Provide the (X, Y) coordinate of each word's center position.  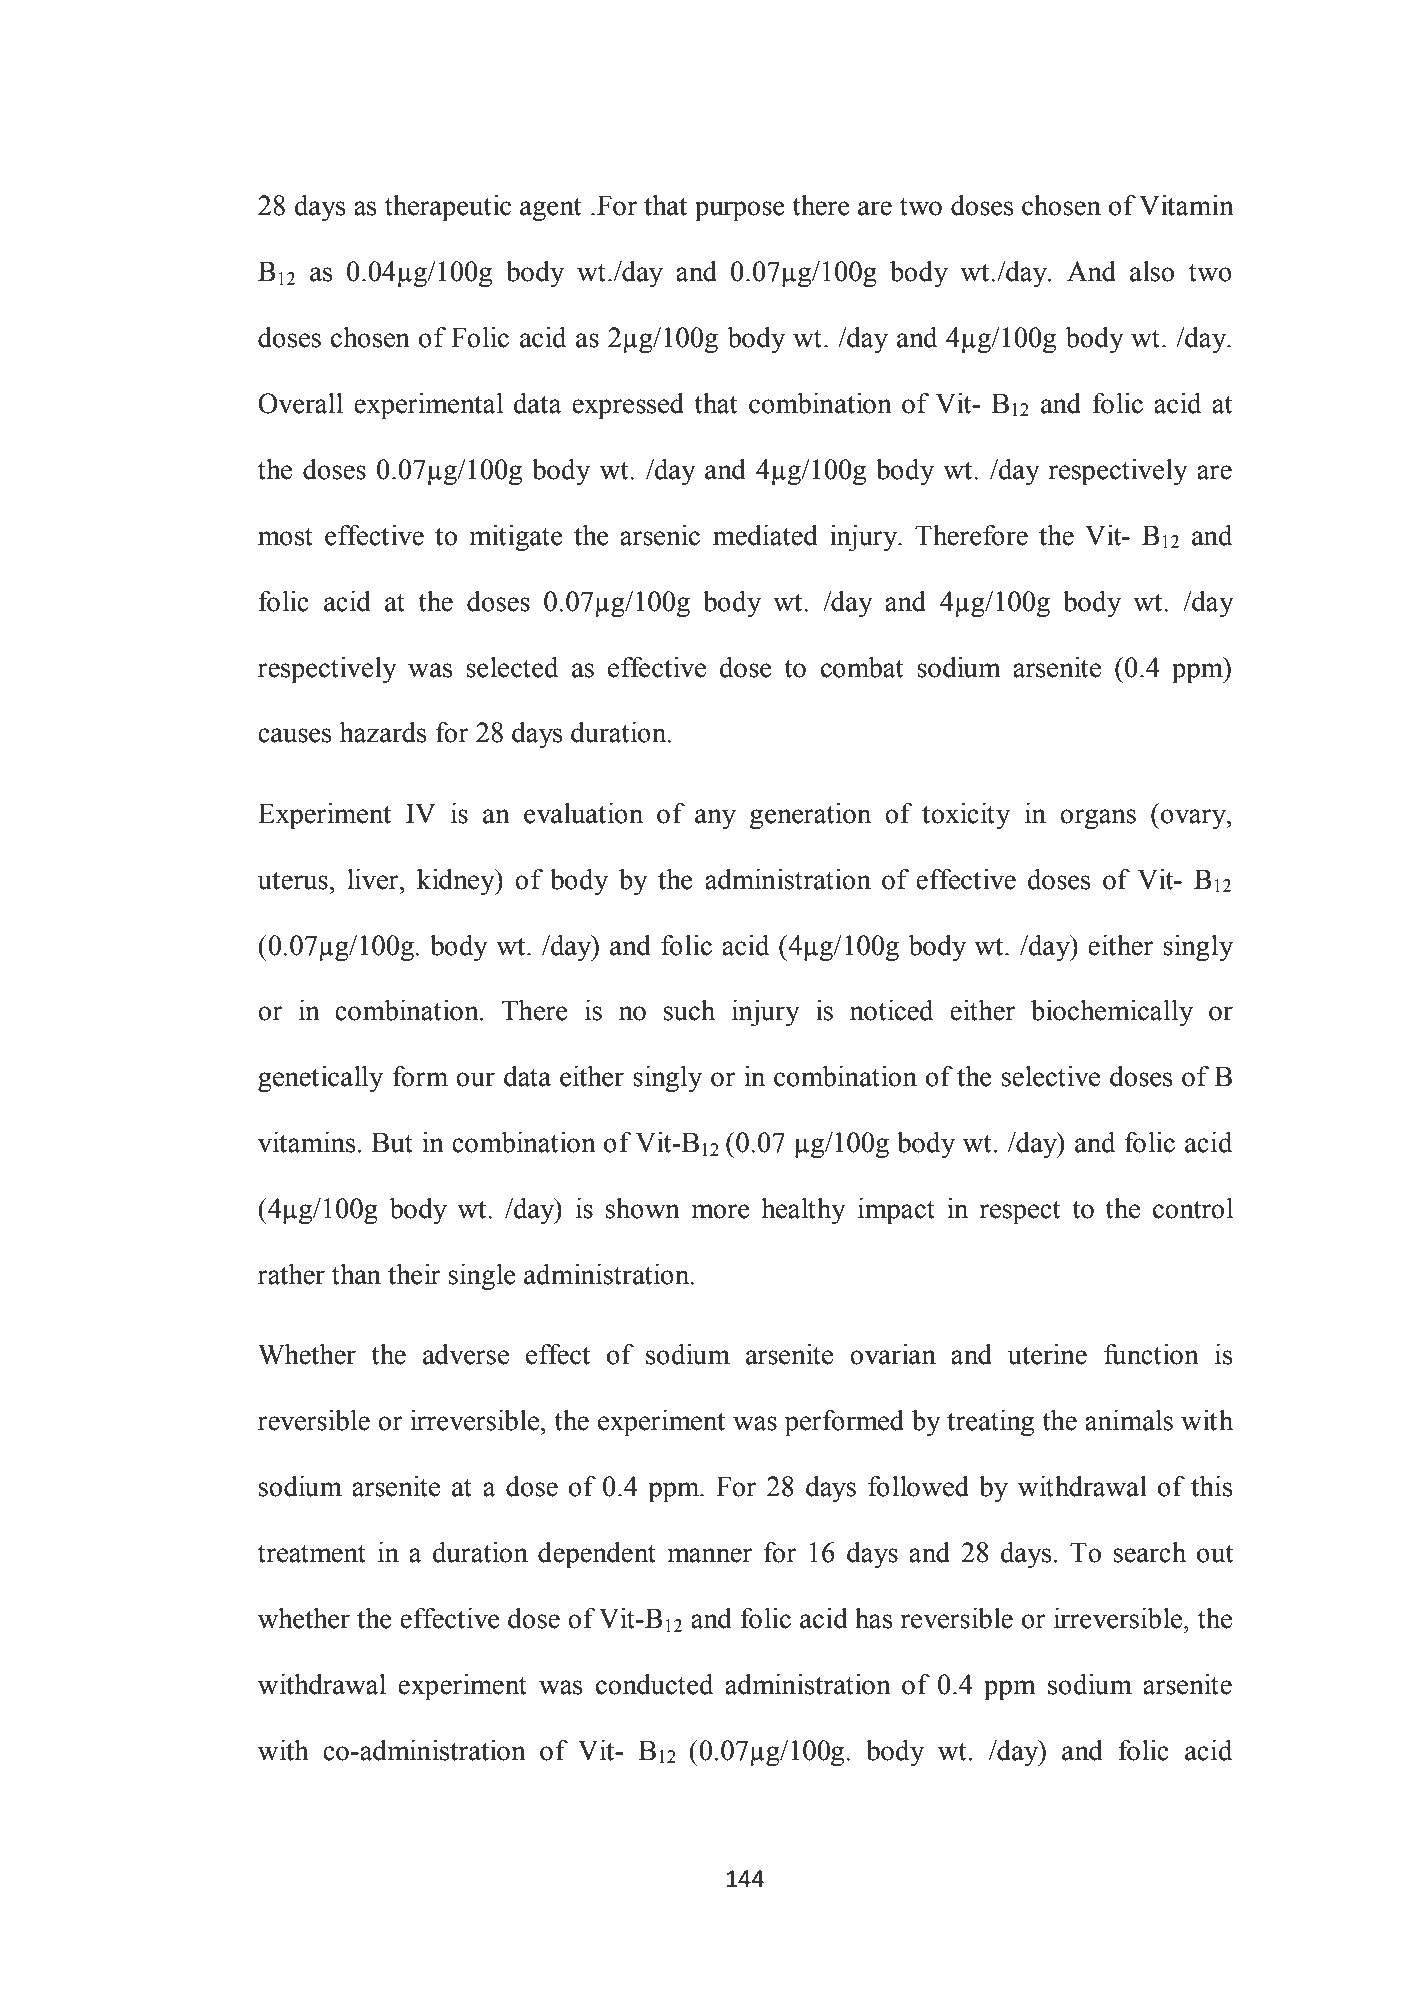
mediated (765, 535)
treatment (312, 1554)
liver (374, 879)
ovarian (893, 1354)
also (1152, 271)
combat (862, 667)
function (1151, 1354)
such (689, 1010)
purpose (740, 211)
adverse (466, 1354)
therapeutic (448, 208)
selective (1051, 1076)
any (715, 819)
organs (1098, 819)
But (392, 1142)
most (285, 537)
